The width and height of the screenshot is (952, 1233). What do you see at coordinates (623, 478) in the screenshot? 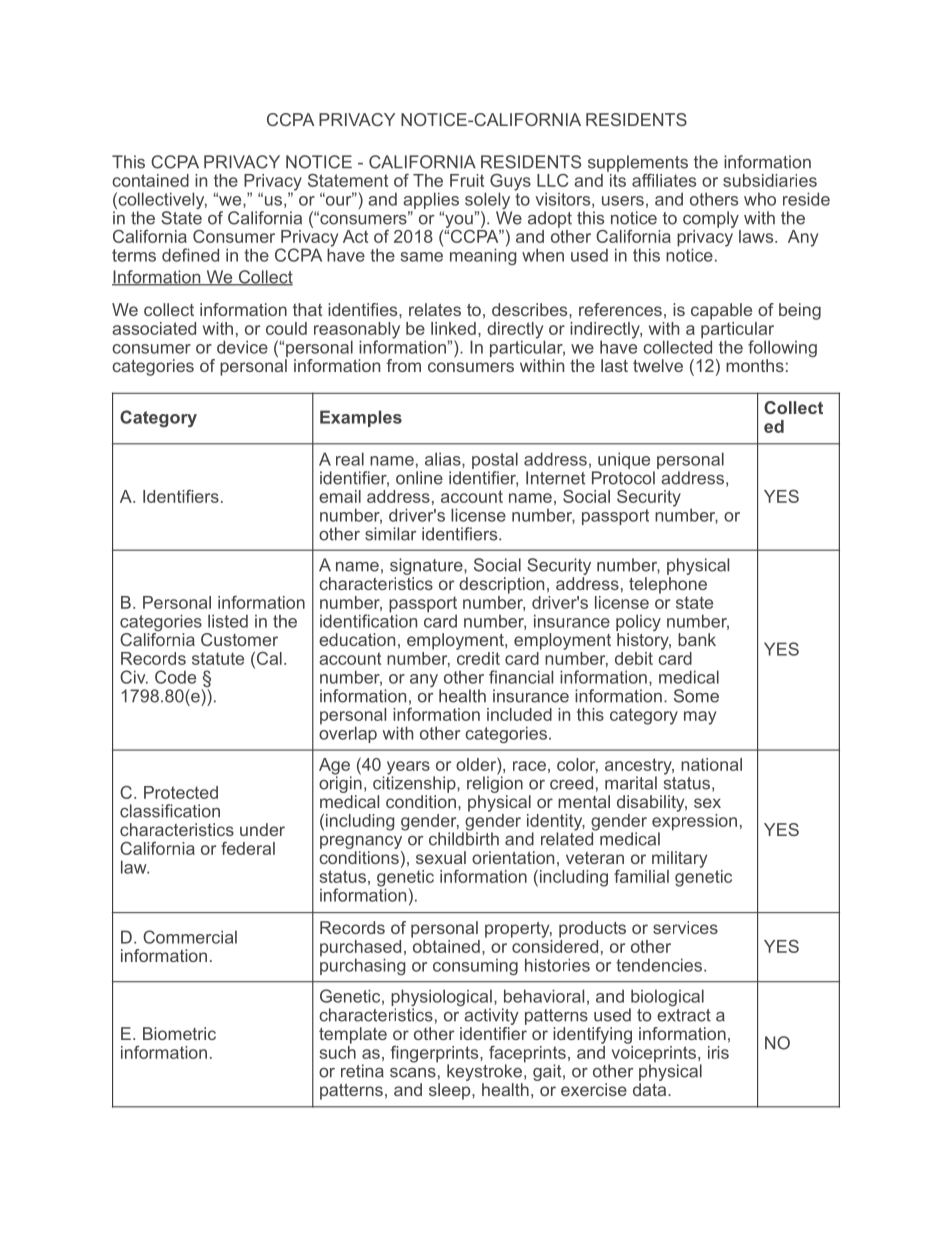
I see `Protocol` at bounding box center [623, 478].
